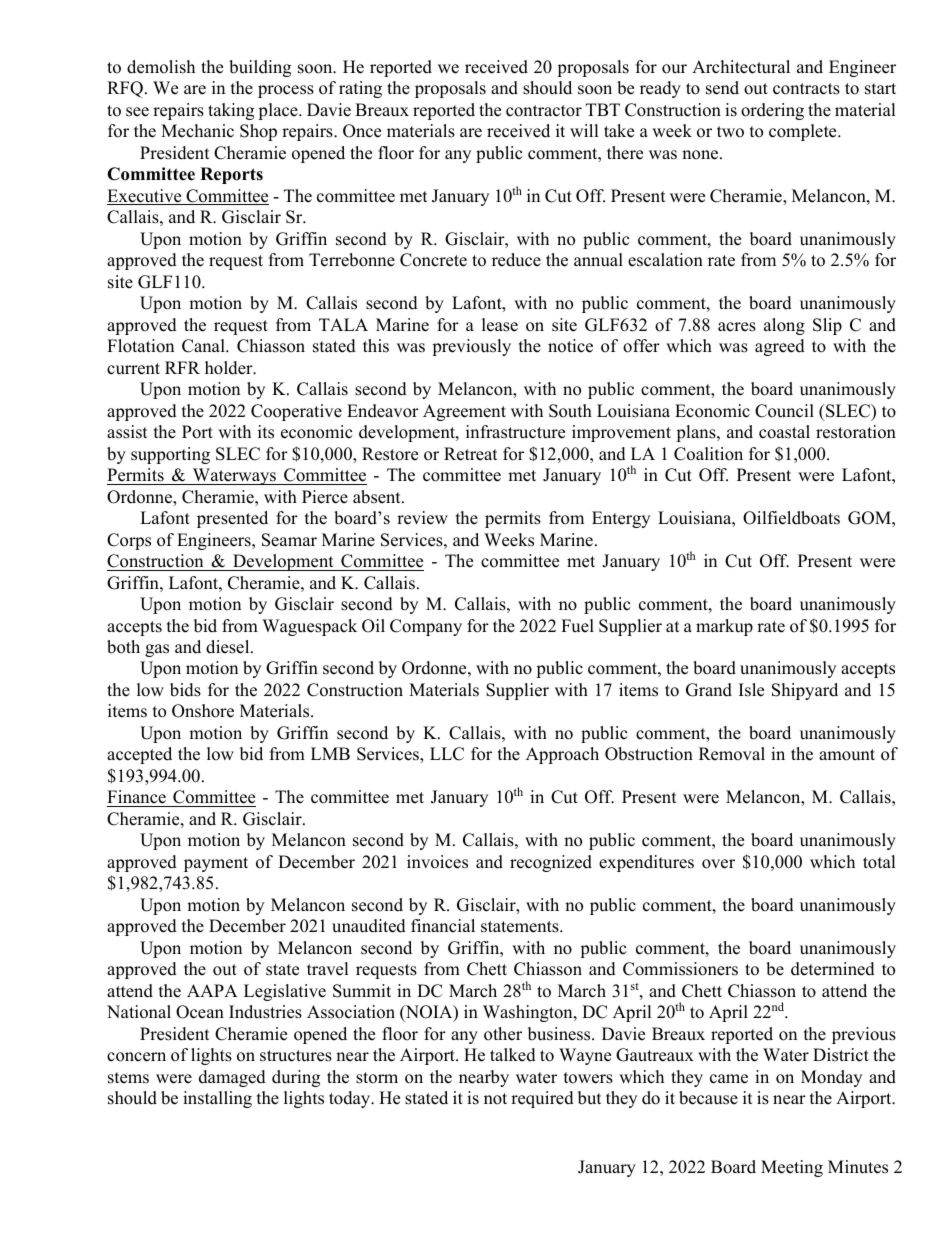 This document has width=952, height=1233. Describe the element at coordinates (447, 754) in the document. I see `LLC` at that location.
